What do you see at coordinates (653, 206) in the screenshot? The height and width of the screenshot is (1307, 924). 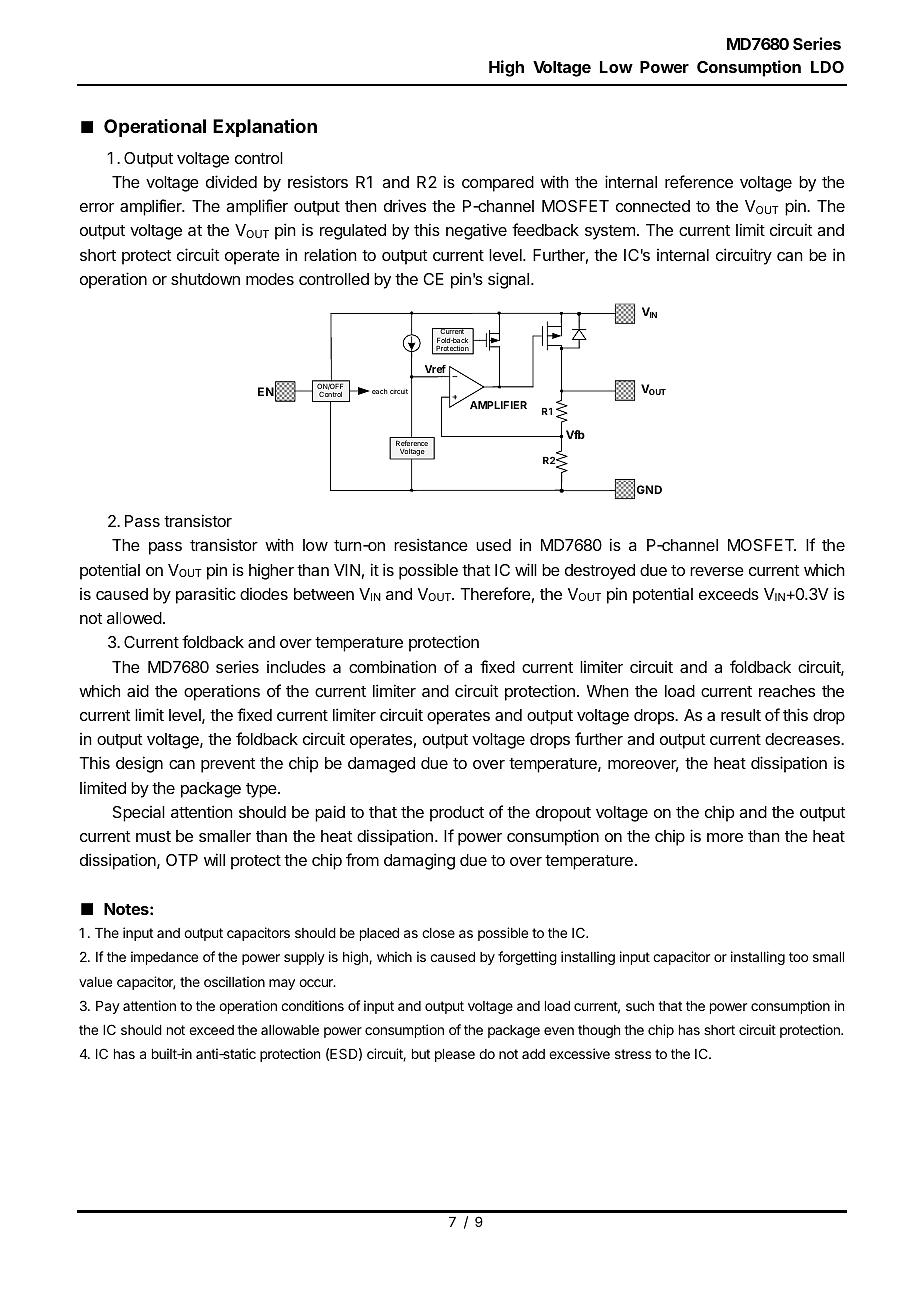 I see `connected` at bounding box center [653, 206].
